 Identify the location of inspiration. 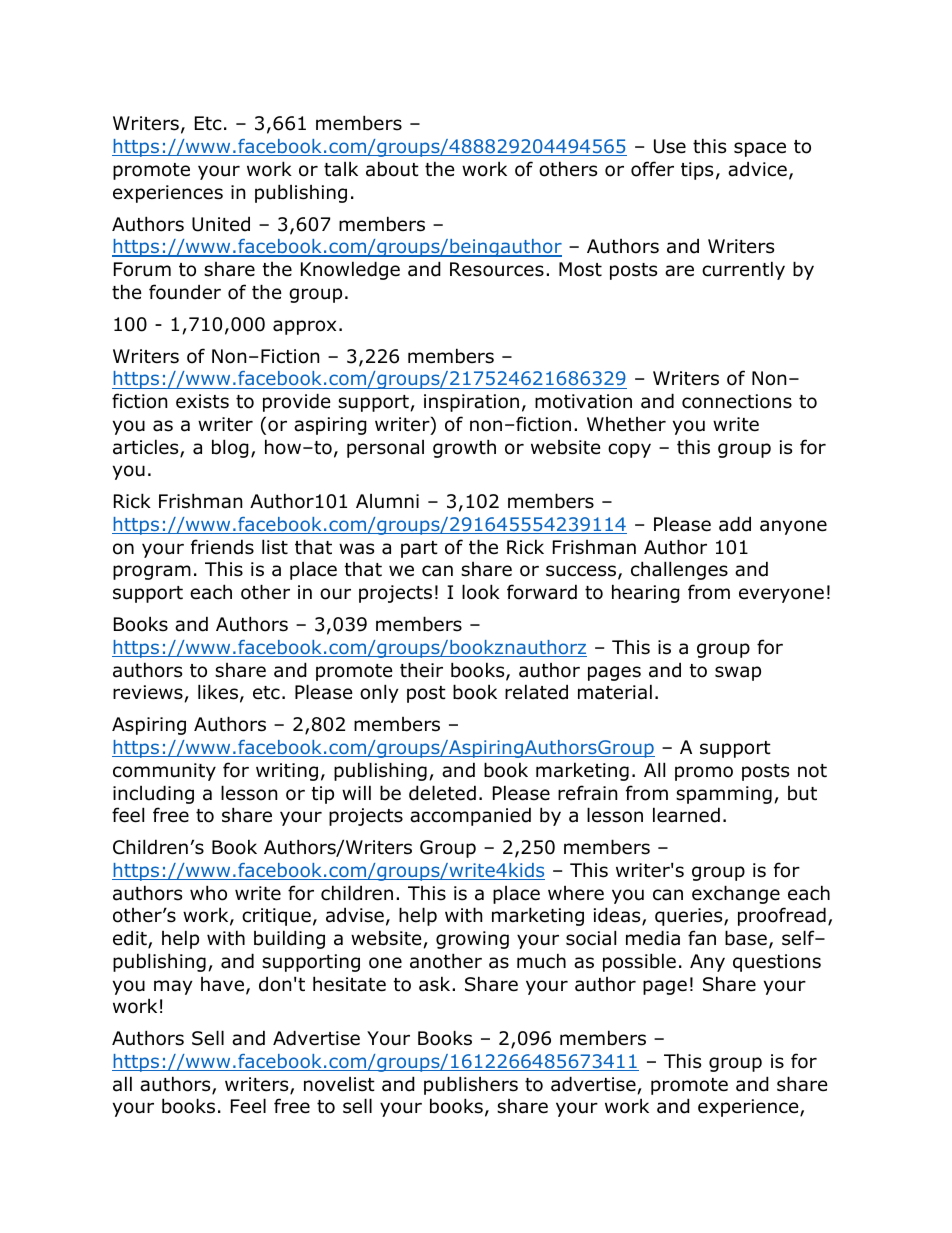
(471, 403).
